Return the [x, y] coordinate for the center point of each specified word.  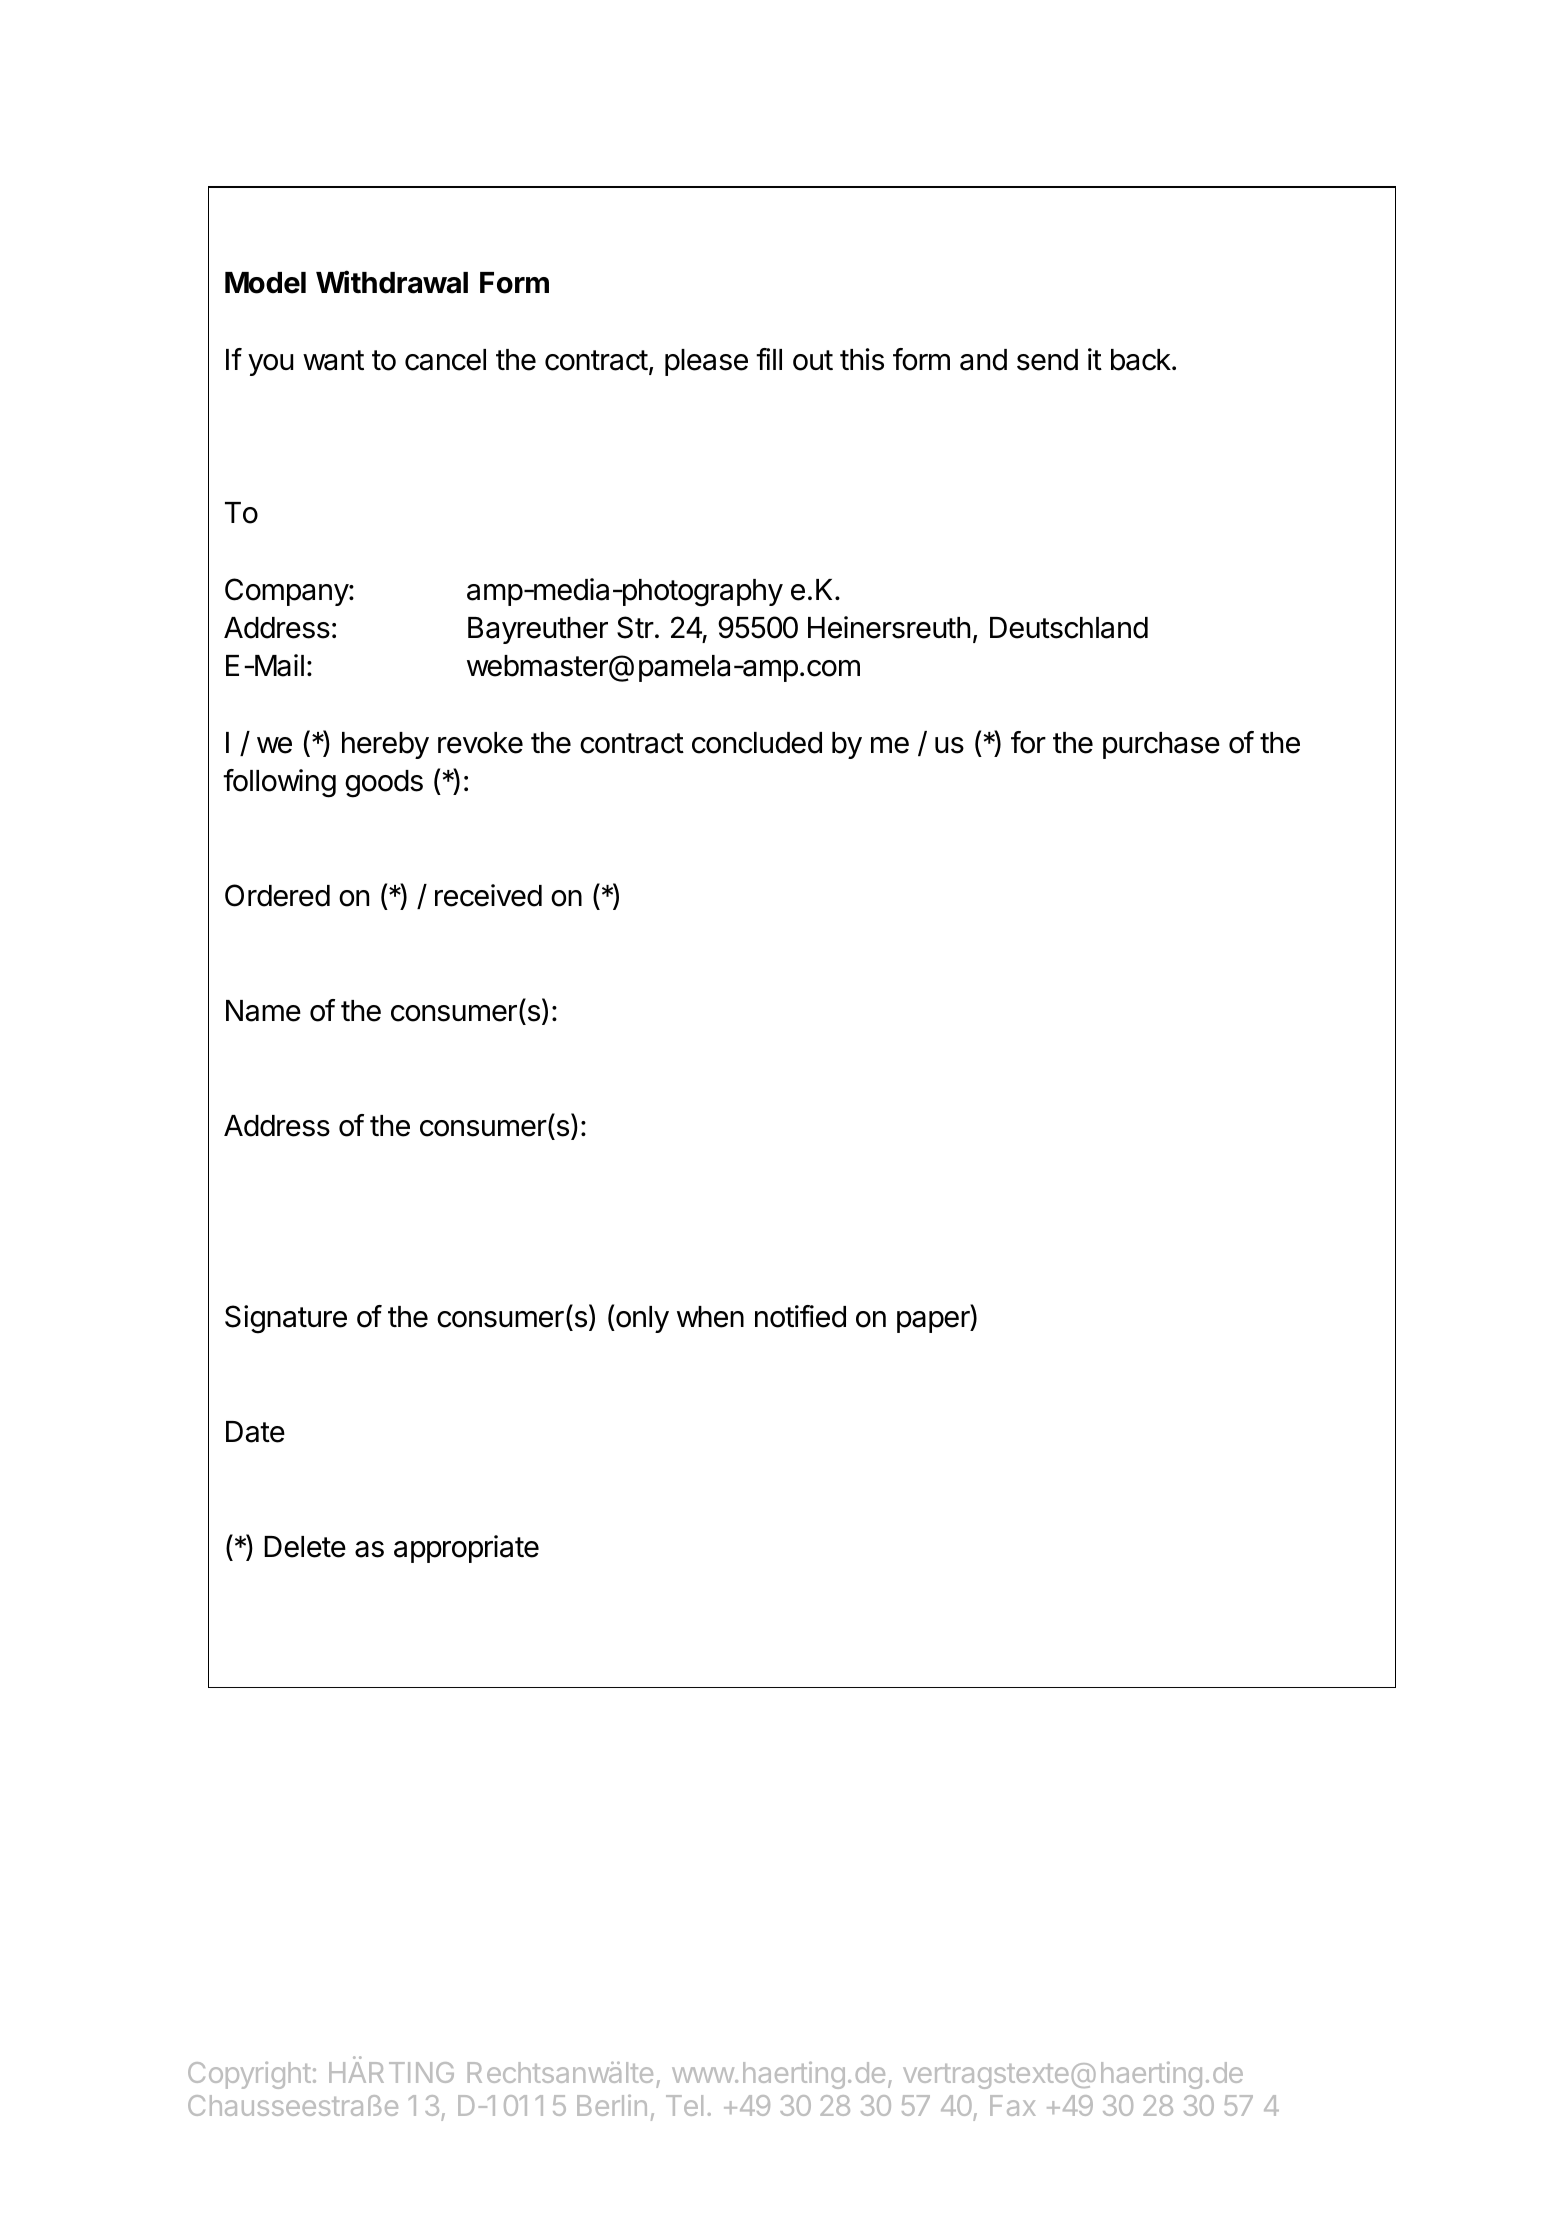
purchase [1161, 745]
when [710, 1317]
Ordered [277, 895]
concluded [757, 743]
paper [934, 1322]
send [1047, 360]
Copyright [249, 2075]
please [706, 362]
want [333, 360]
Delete [305, 1547]
